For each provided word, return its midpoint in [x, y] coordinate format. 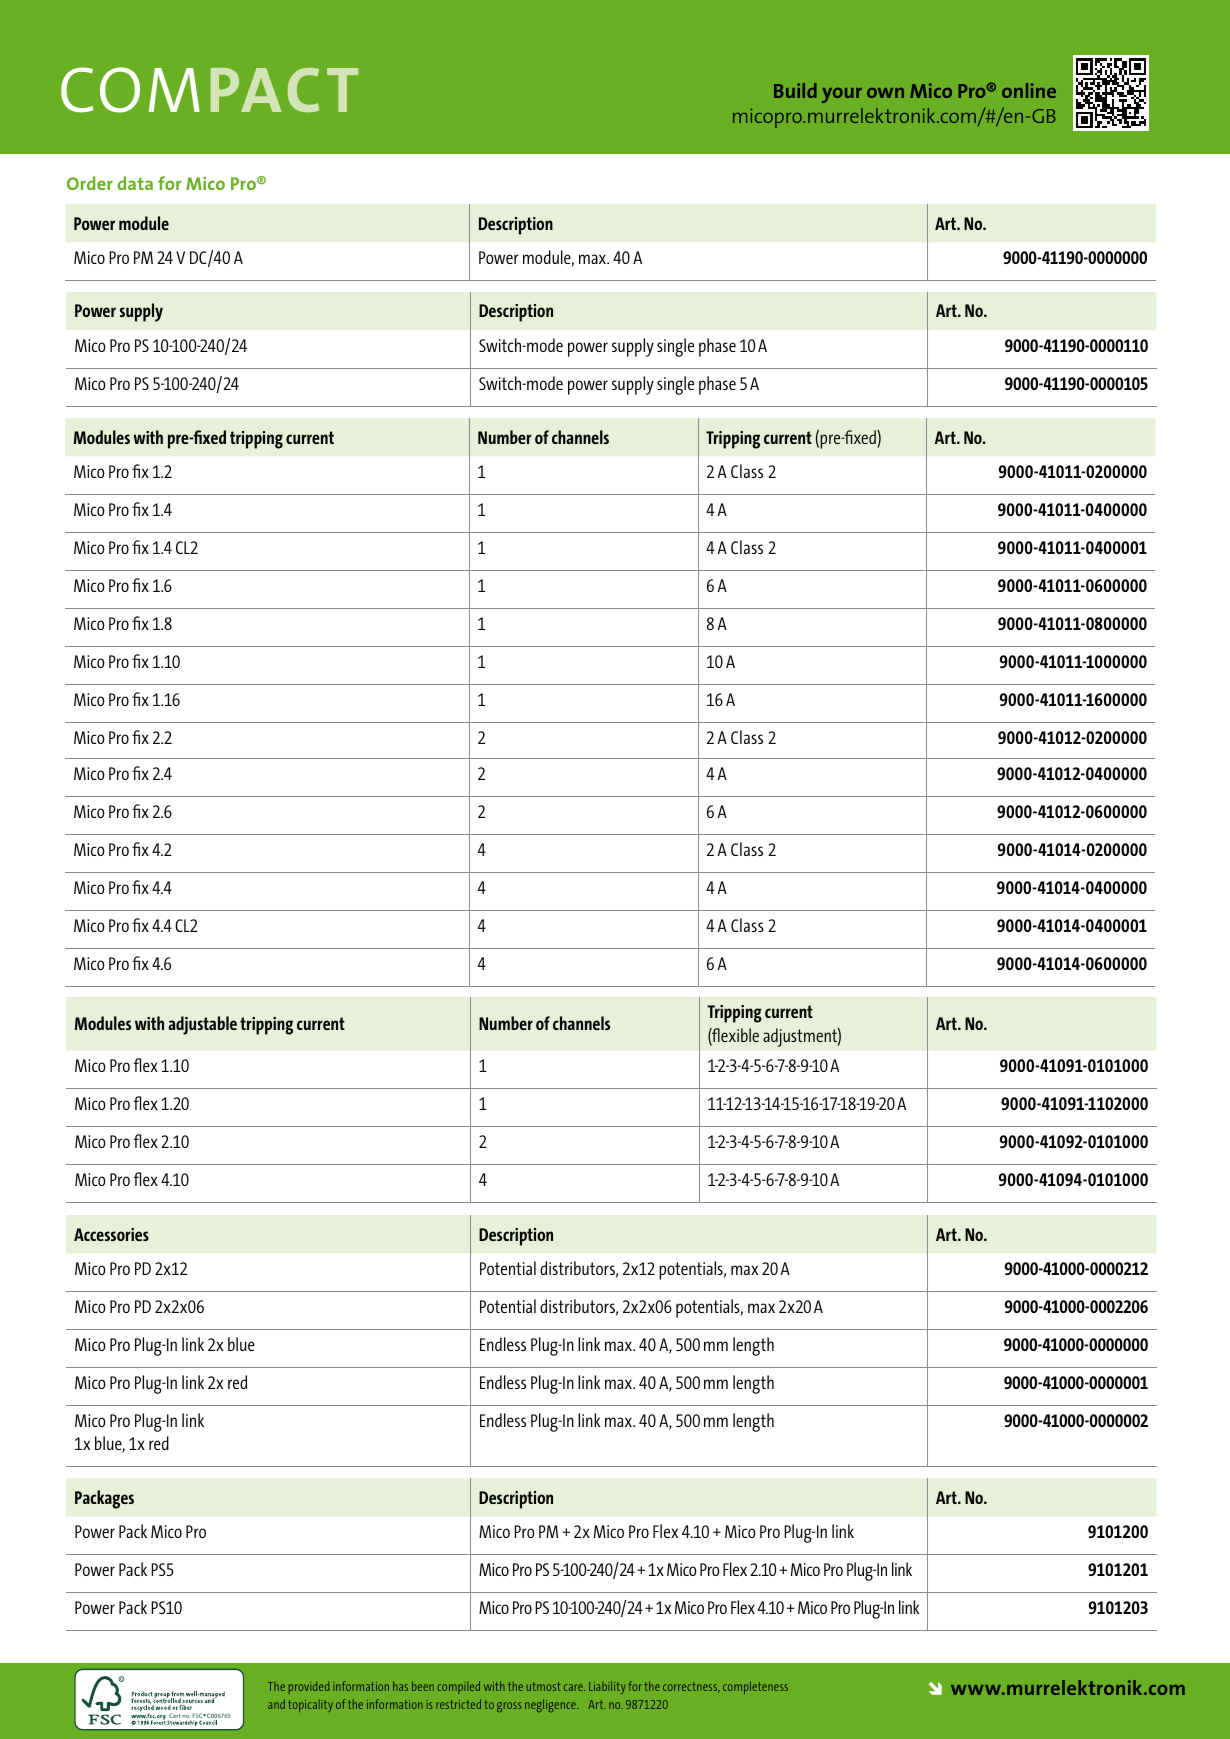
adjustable [202, 1025]
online [1029, 90]
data [135, 183]
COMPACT [209, 90]
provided [309, 1687]
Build [795, 90]
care [574, 1687]
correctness [691, 1687]
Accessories [111, 1234]
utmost [543, 1686]
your [842, 95]
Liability [607, 1687]
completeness [755, 1687]
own [885, 93]
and [276, 1704]
